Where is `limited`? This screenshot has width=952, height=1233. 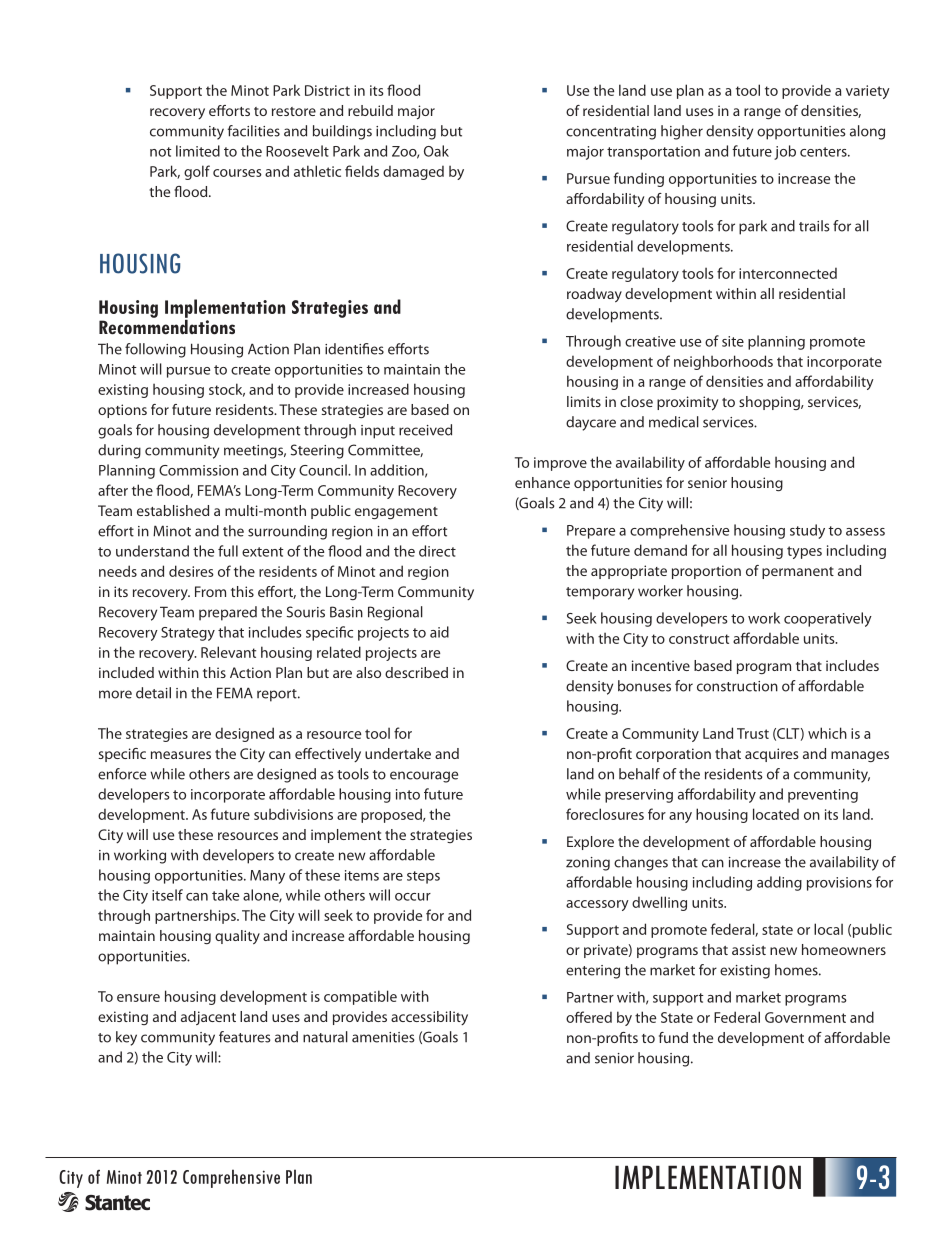 limited is located at coordinates (198, 151).
